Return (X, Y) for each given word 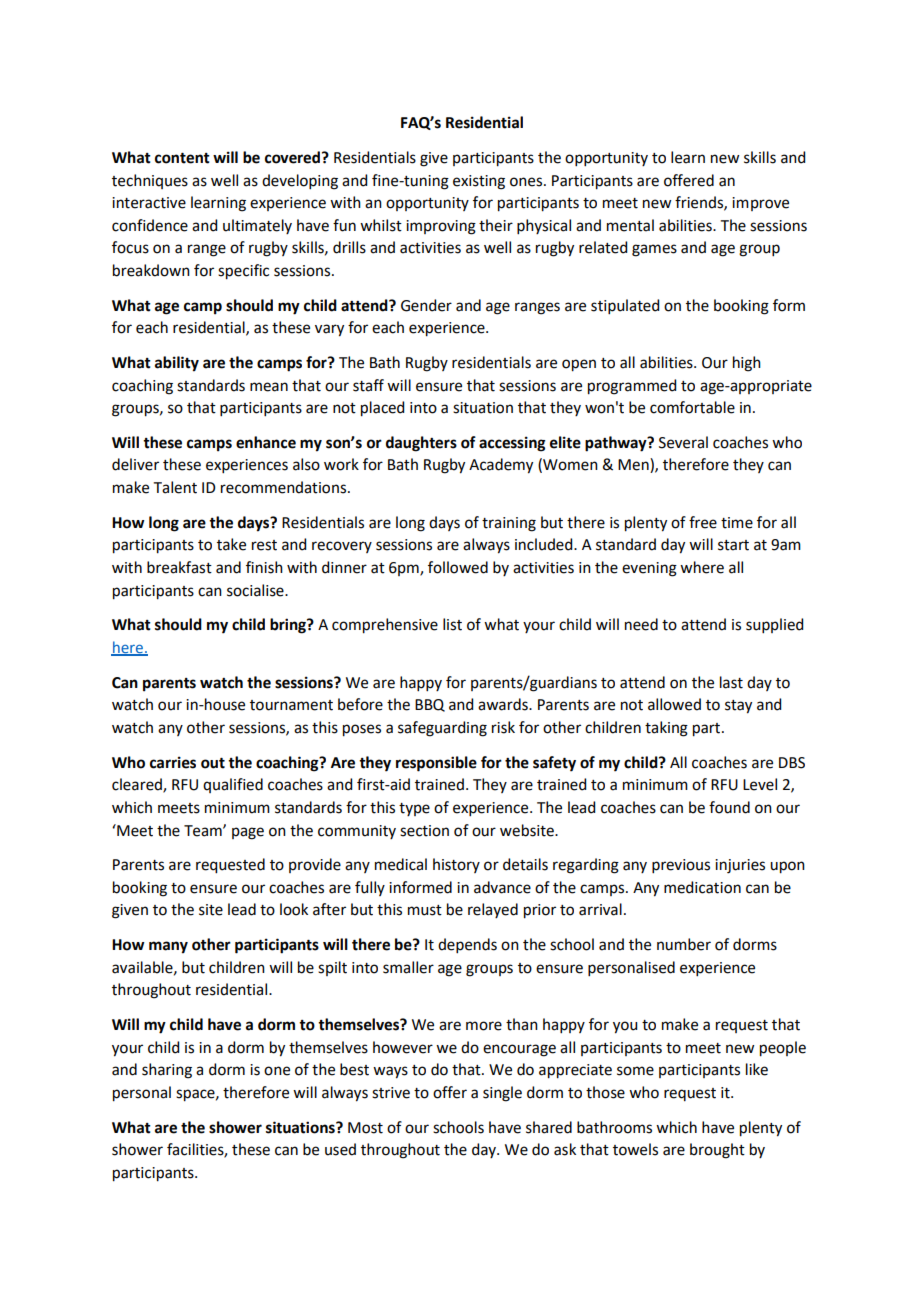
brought (717, 1151)
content (182, 158)
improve (760, 204)
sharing (167, 1071)
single (502, 1094)
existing (479, 182)
